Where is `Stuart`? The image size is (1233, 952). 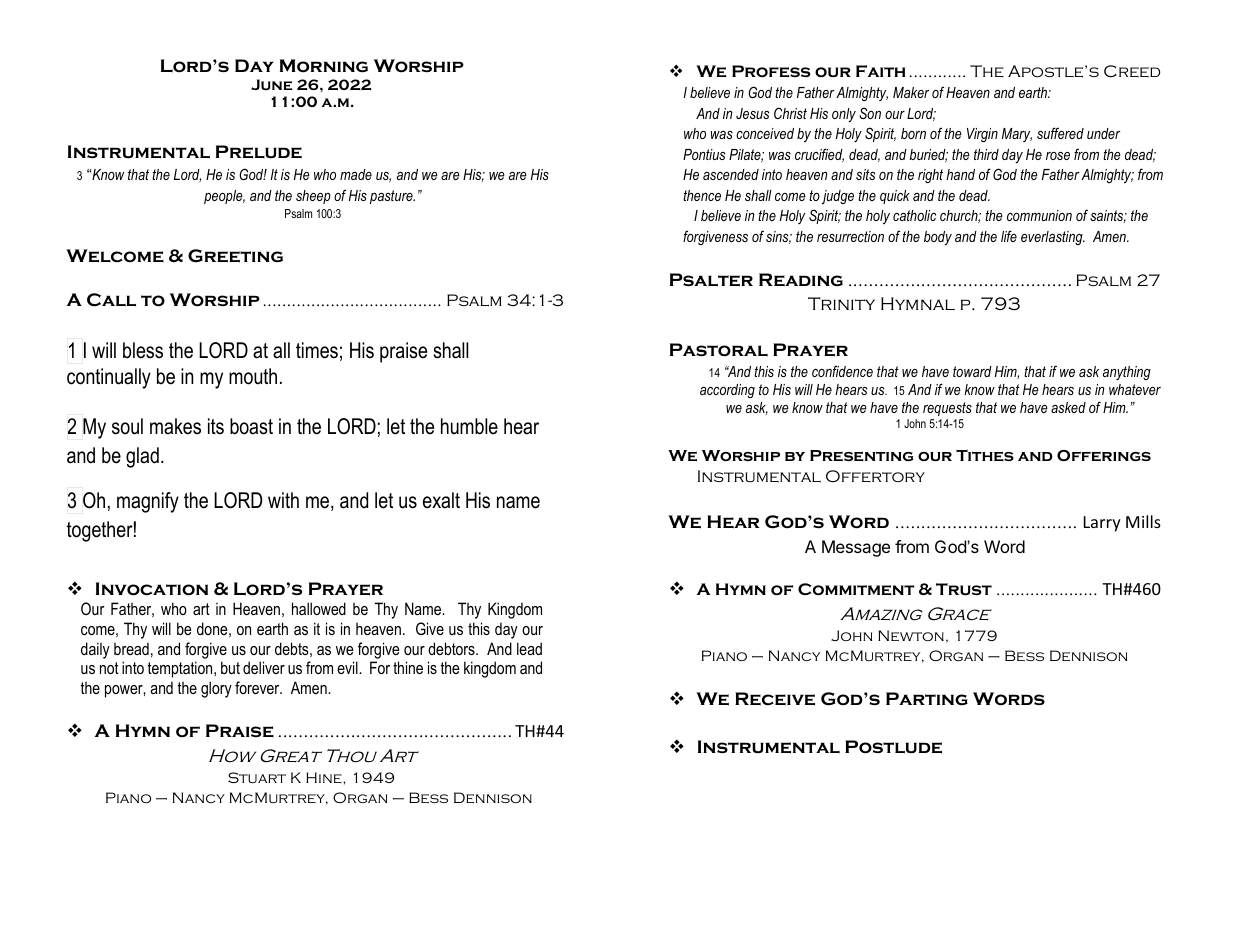
Stuart is located at coordinates (257, 777).
